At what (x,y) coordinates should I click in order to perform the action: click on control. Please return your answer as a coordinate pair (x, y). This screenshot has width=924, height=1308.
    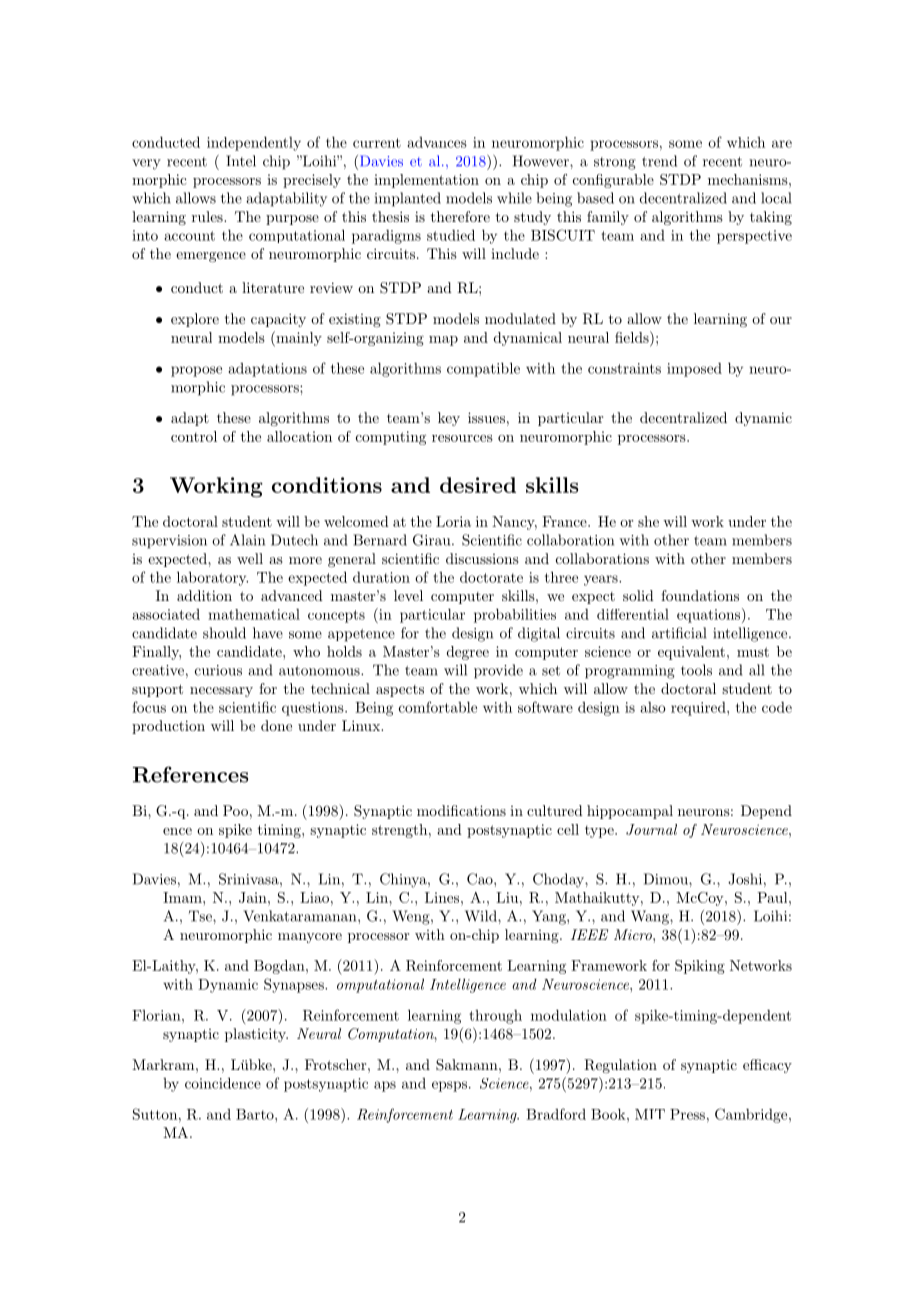
    Looking at the image, I should click on (194, 436).
